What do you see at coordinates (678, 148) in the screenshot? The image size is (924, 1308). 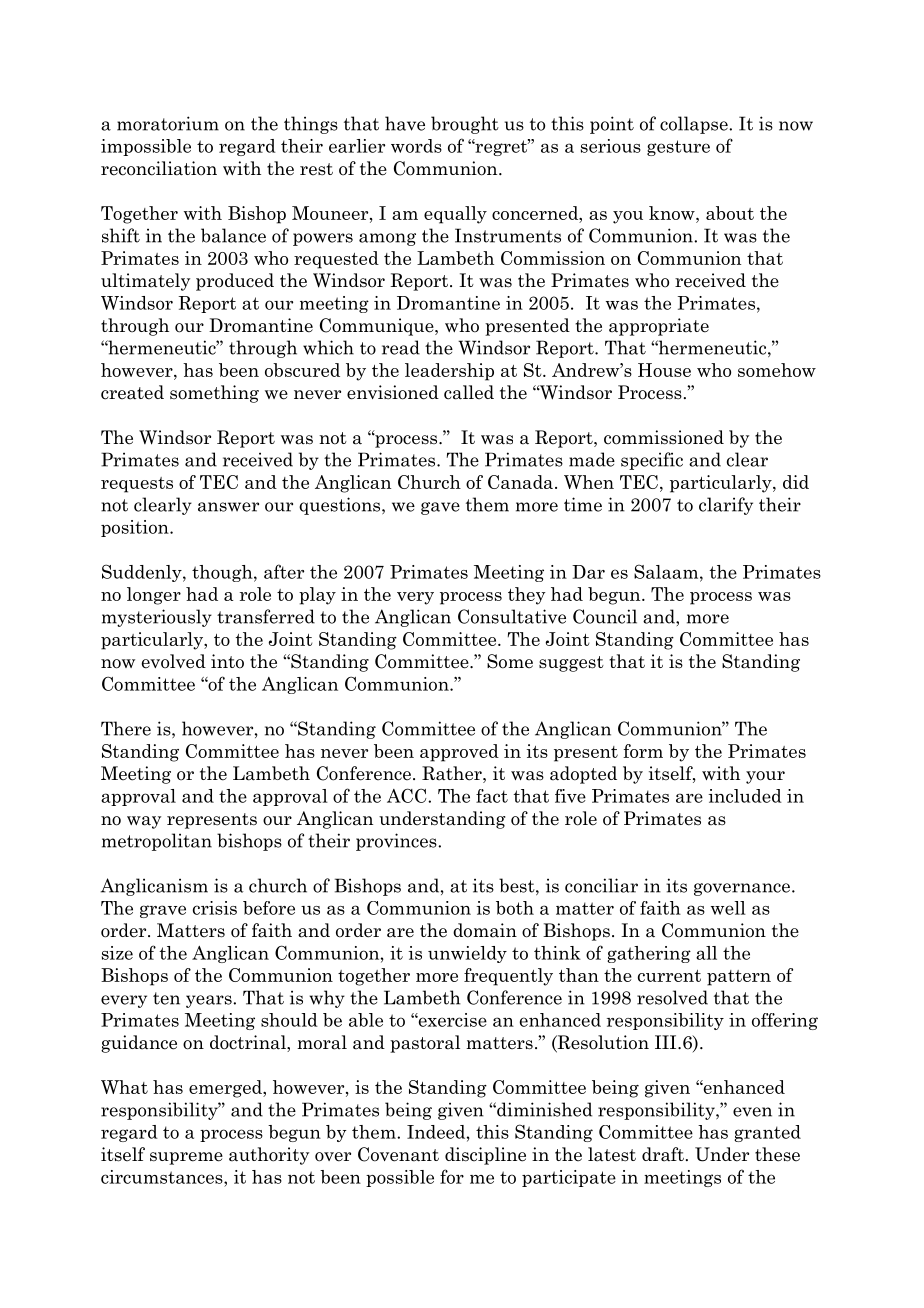 I see `gesture` at bounding box center [678, 148].
